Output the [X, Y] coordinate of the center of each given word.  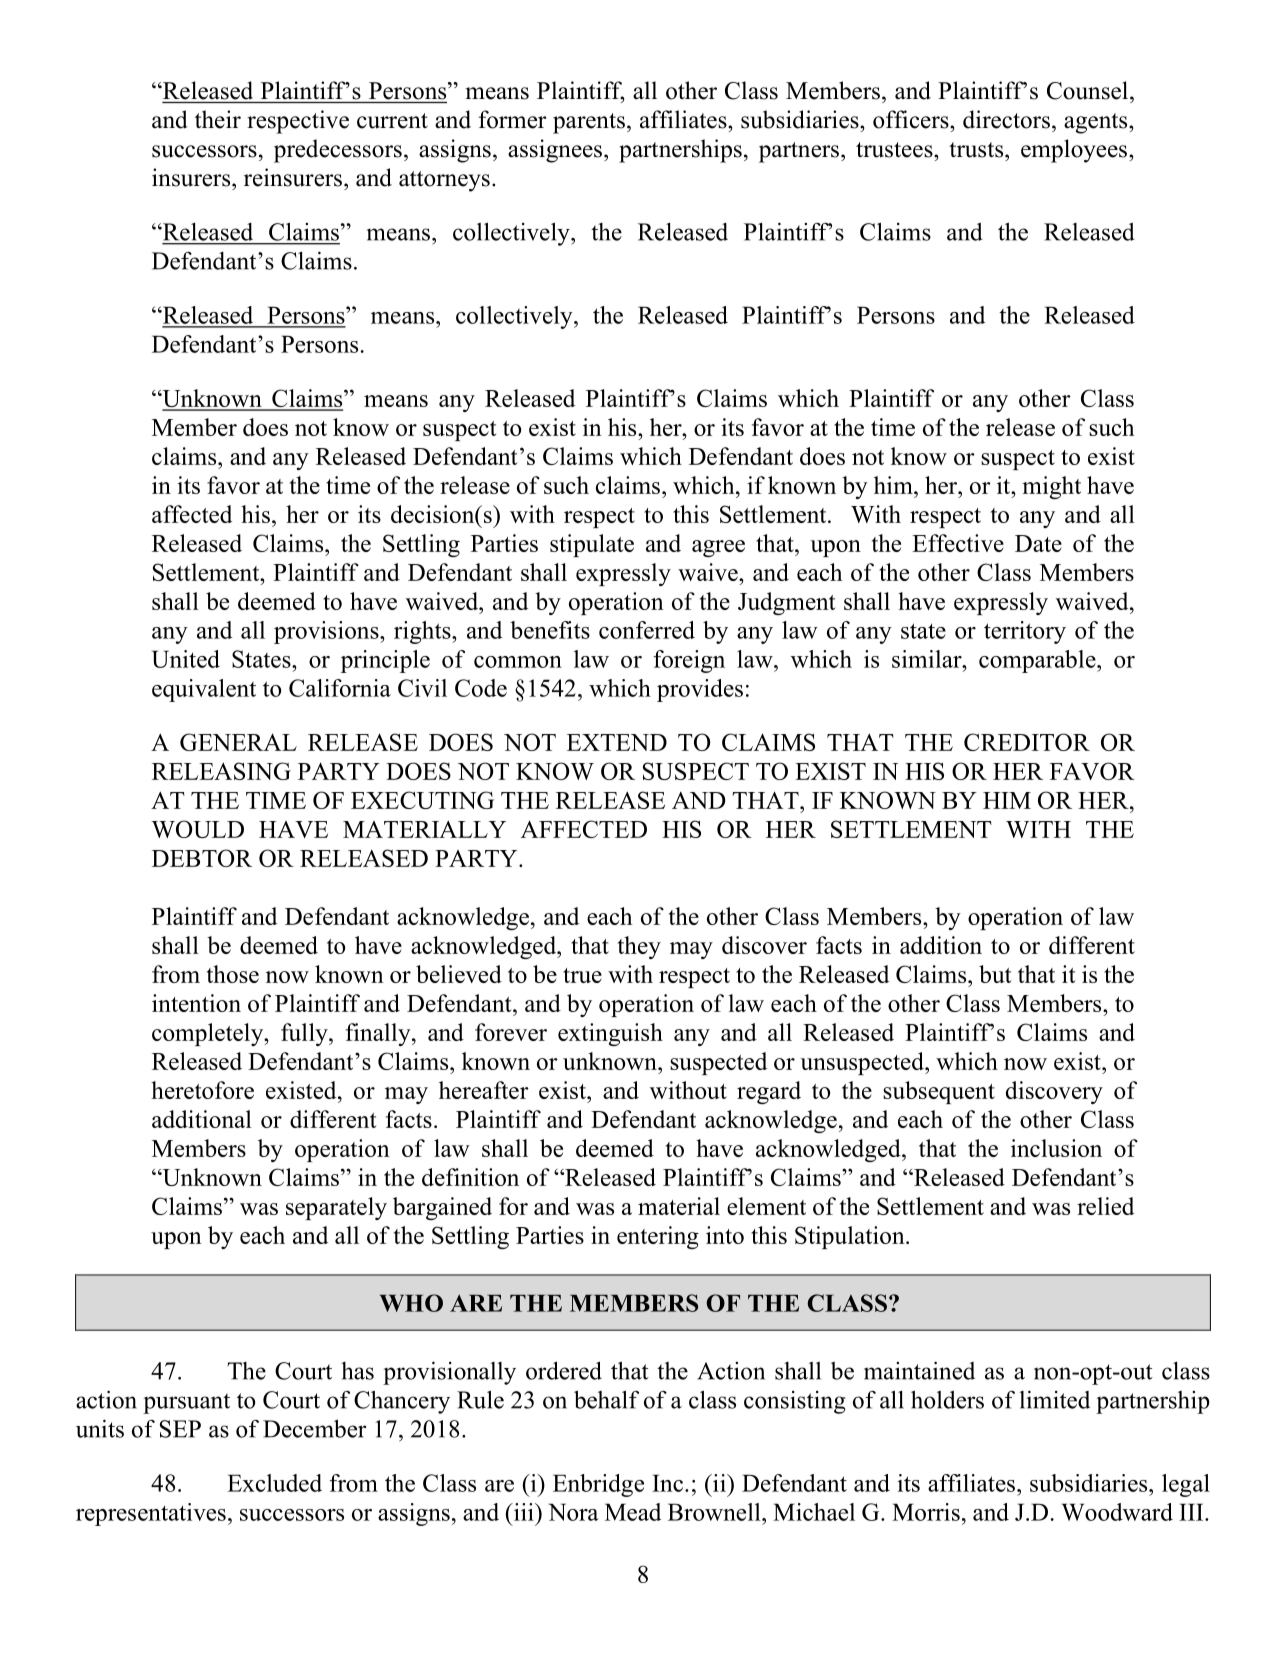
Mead [633, 1512]
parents [589, 123]
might [1051, 487]
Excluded [274, 1483]
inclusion [1056, 1148]
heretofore [202, 1090]
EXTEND [617, 742]
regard [769, 1092]
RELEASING [221, 771]
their [218, 119]
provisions [327, 632]
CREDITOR [1027, 742]
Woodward [1117, 1512]
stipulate [592, 545]
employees [1074, 151]
